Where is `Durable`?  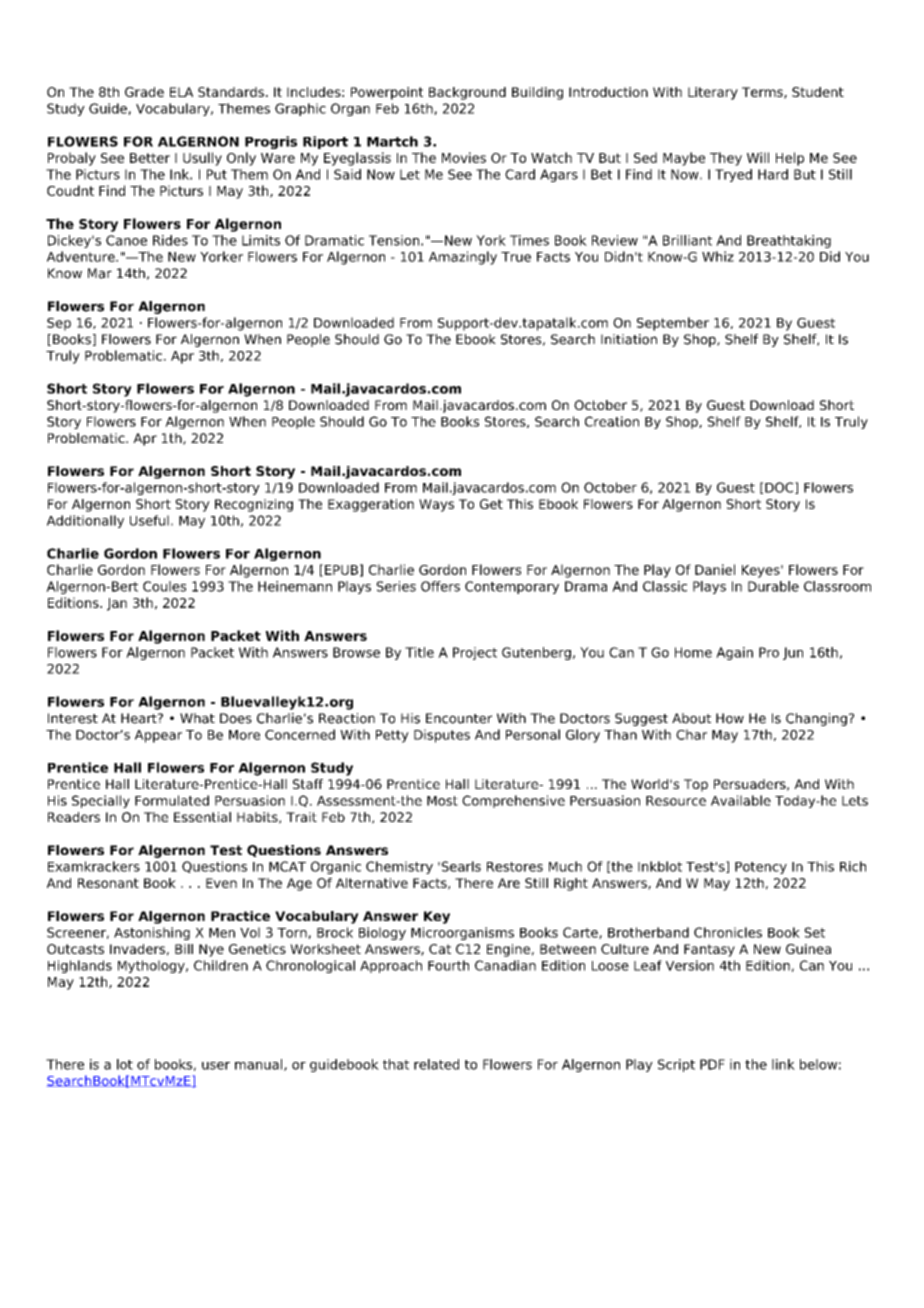
Durable is located at coordinates (773, 586).
